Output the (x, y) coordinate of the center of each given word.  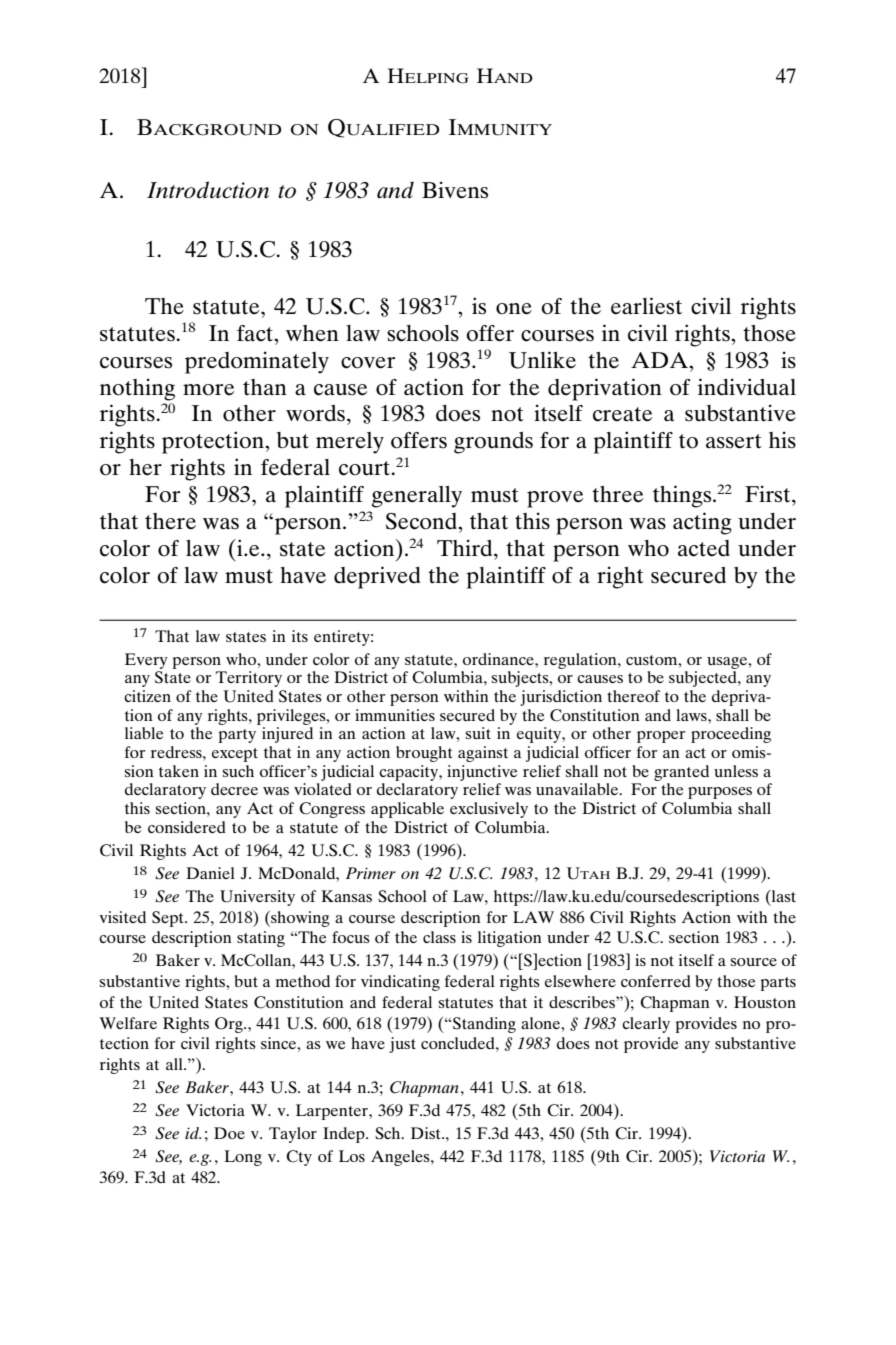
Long (243, 1158)
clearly (646, 1025)
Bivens (455, 190)
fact (256, 333)
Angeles (401, 1158)
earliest (646, 306)
